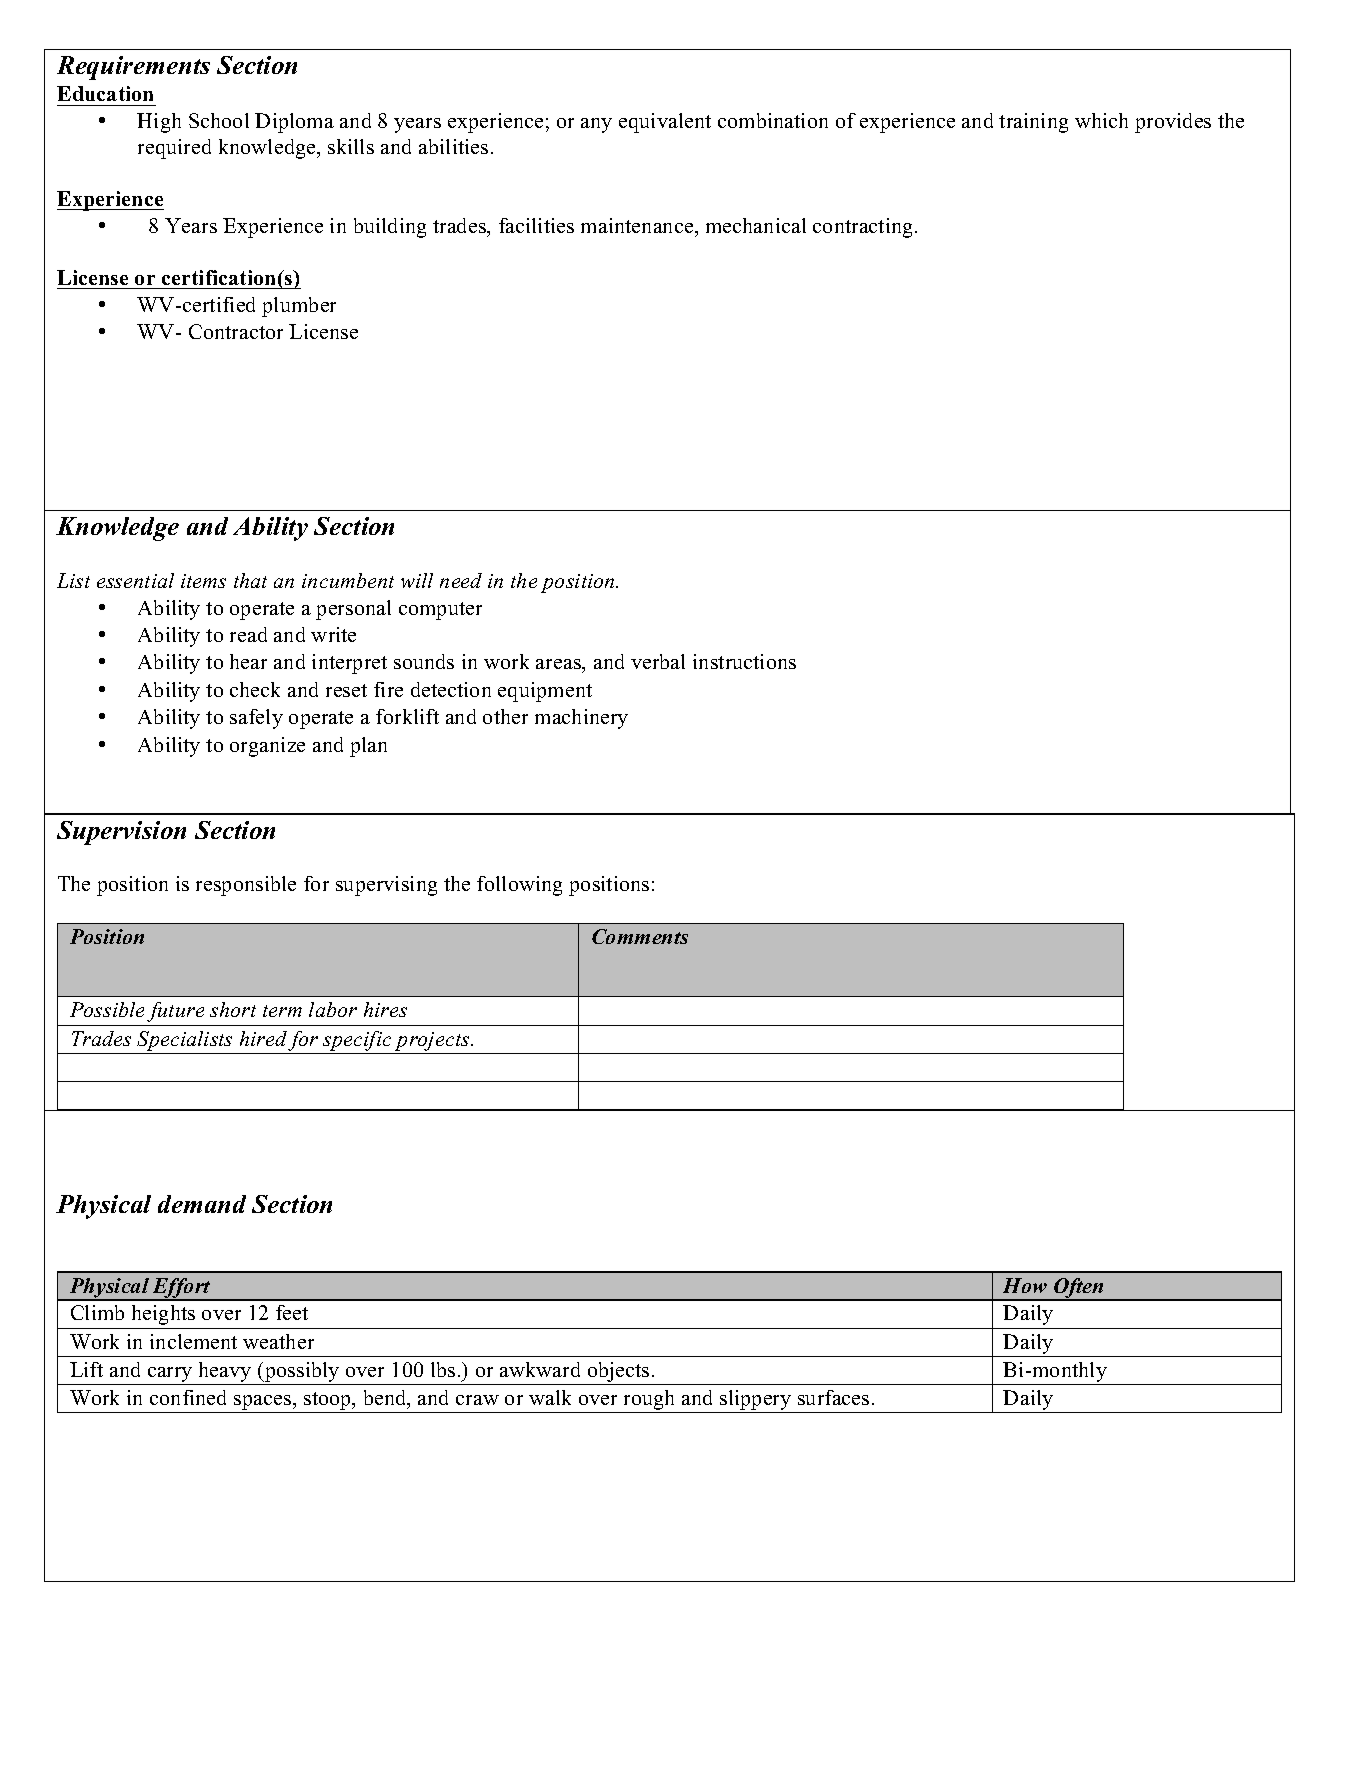 This screenshot has height=1774, width=1371. What do you see at coordinates (225, 1373) in the screenshot?
I see `heavy` at bounding box center [225, 1373].
